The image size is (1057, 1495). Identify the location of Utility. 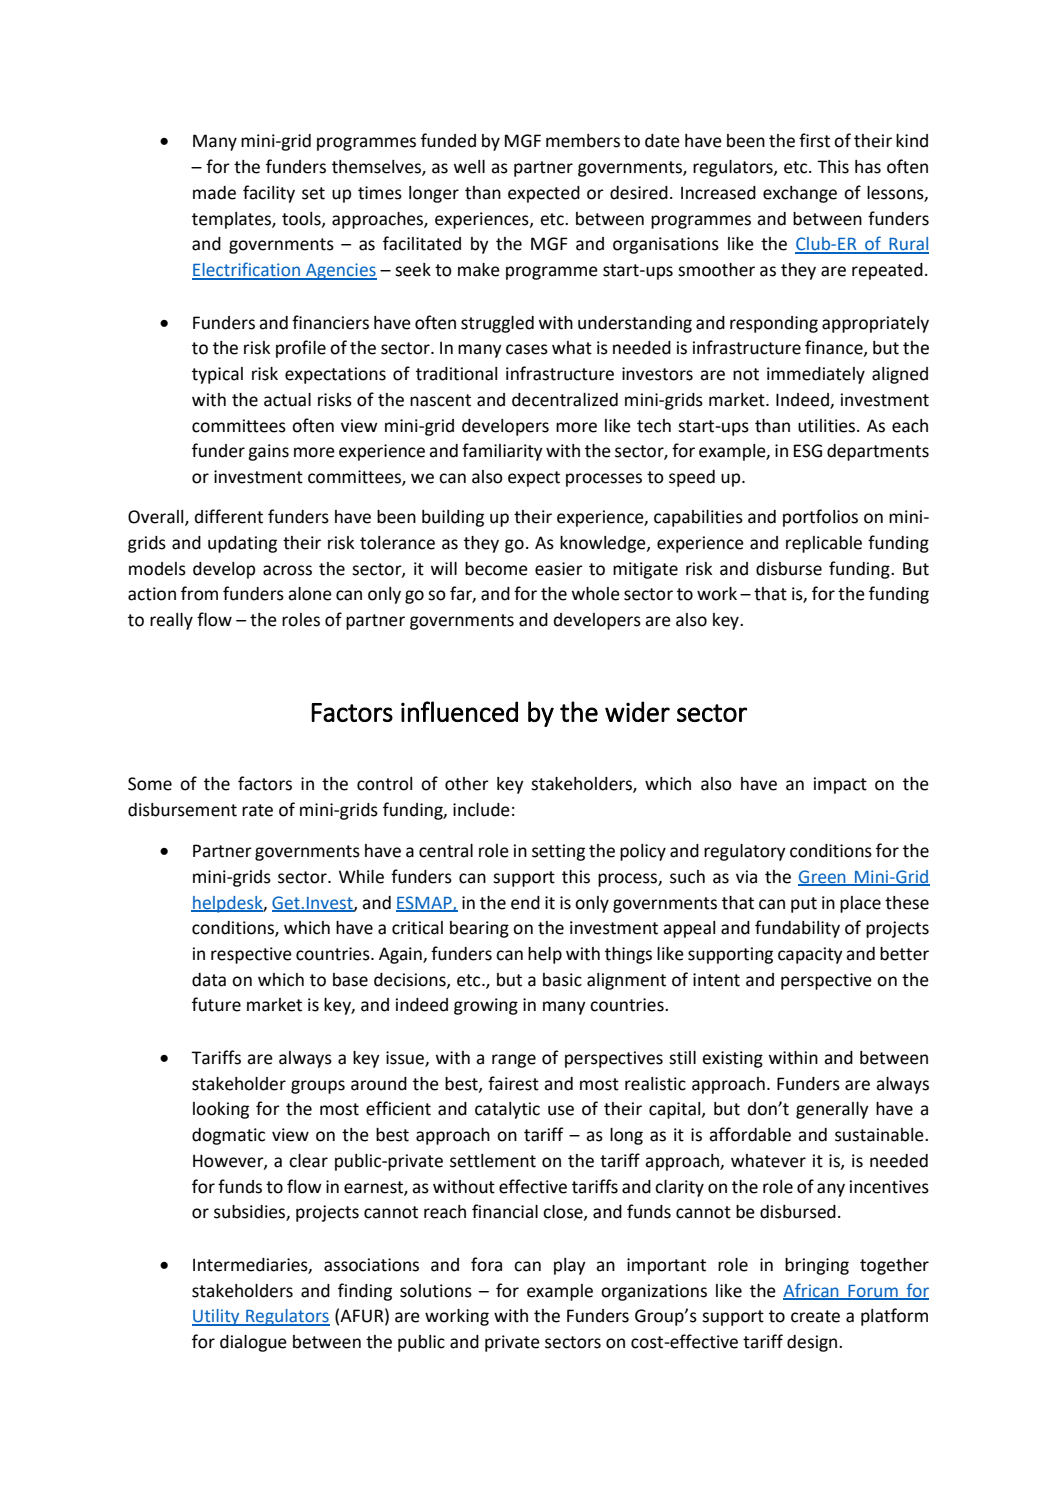
(217, 1317).
